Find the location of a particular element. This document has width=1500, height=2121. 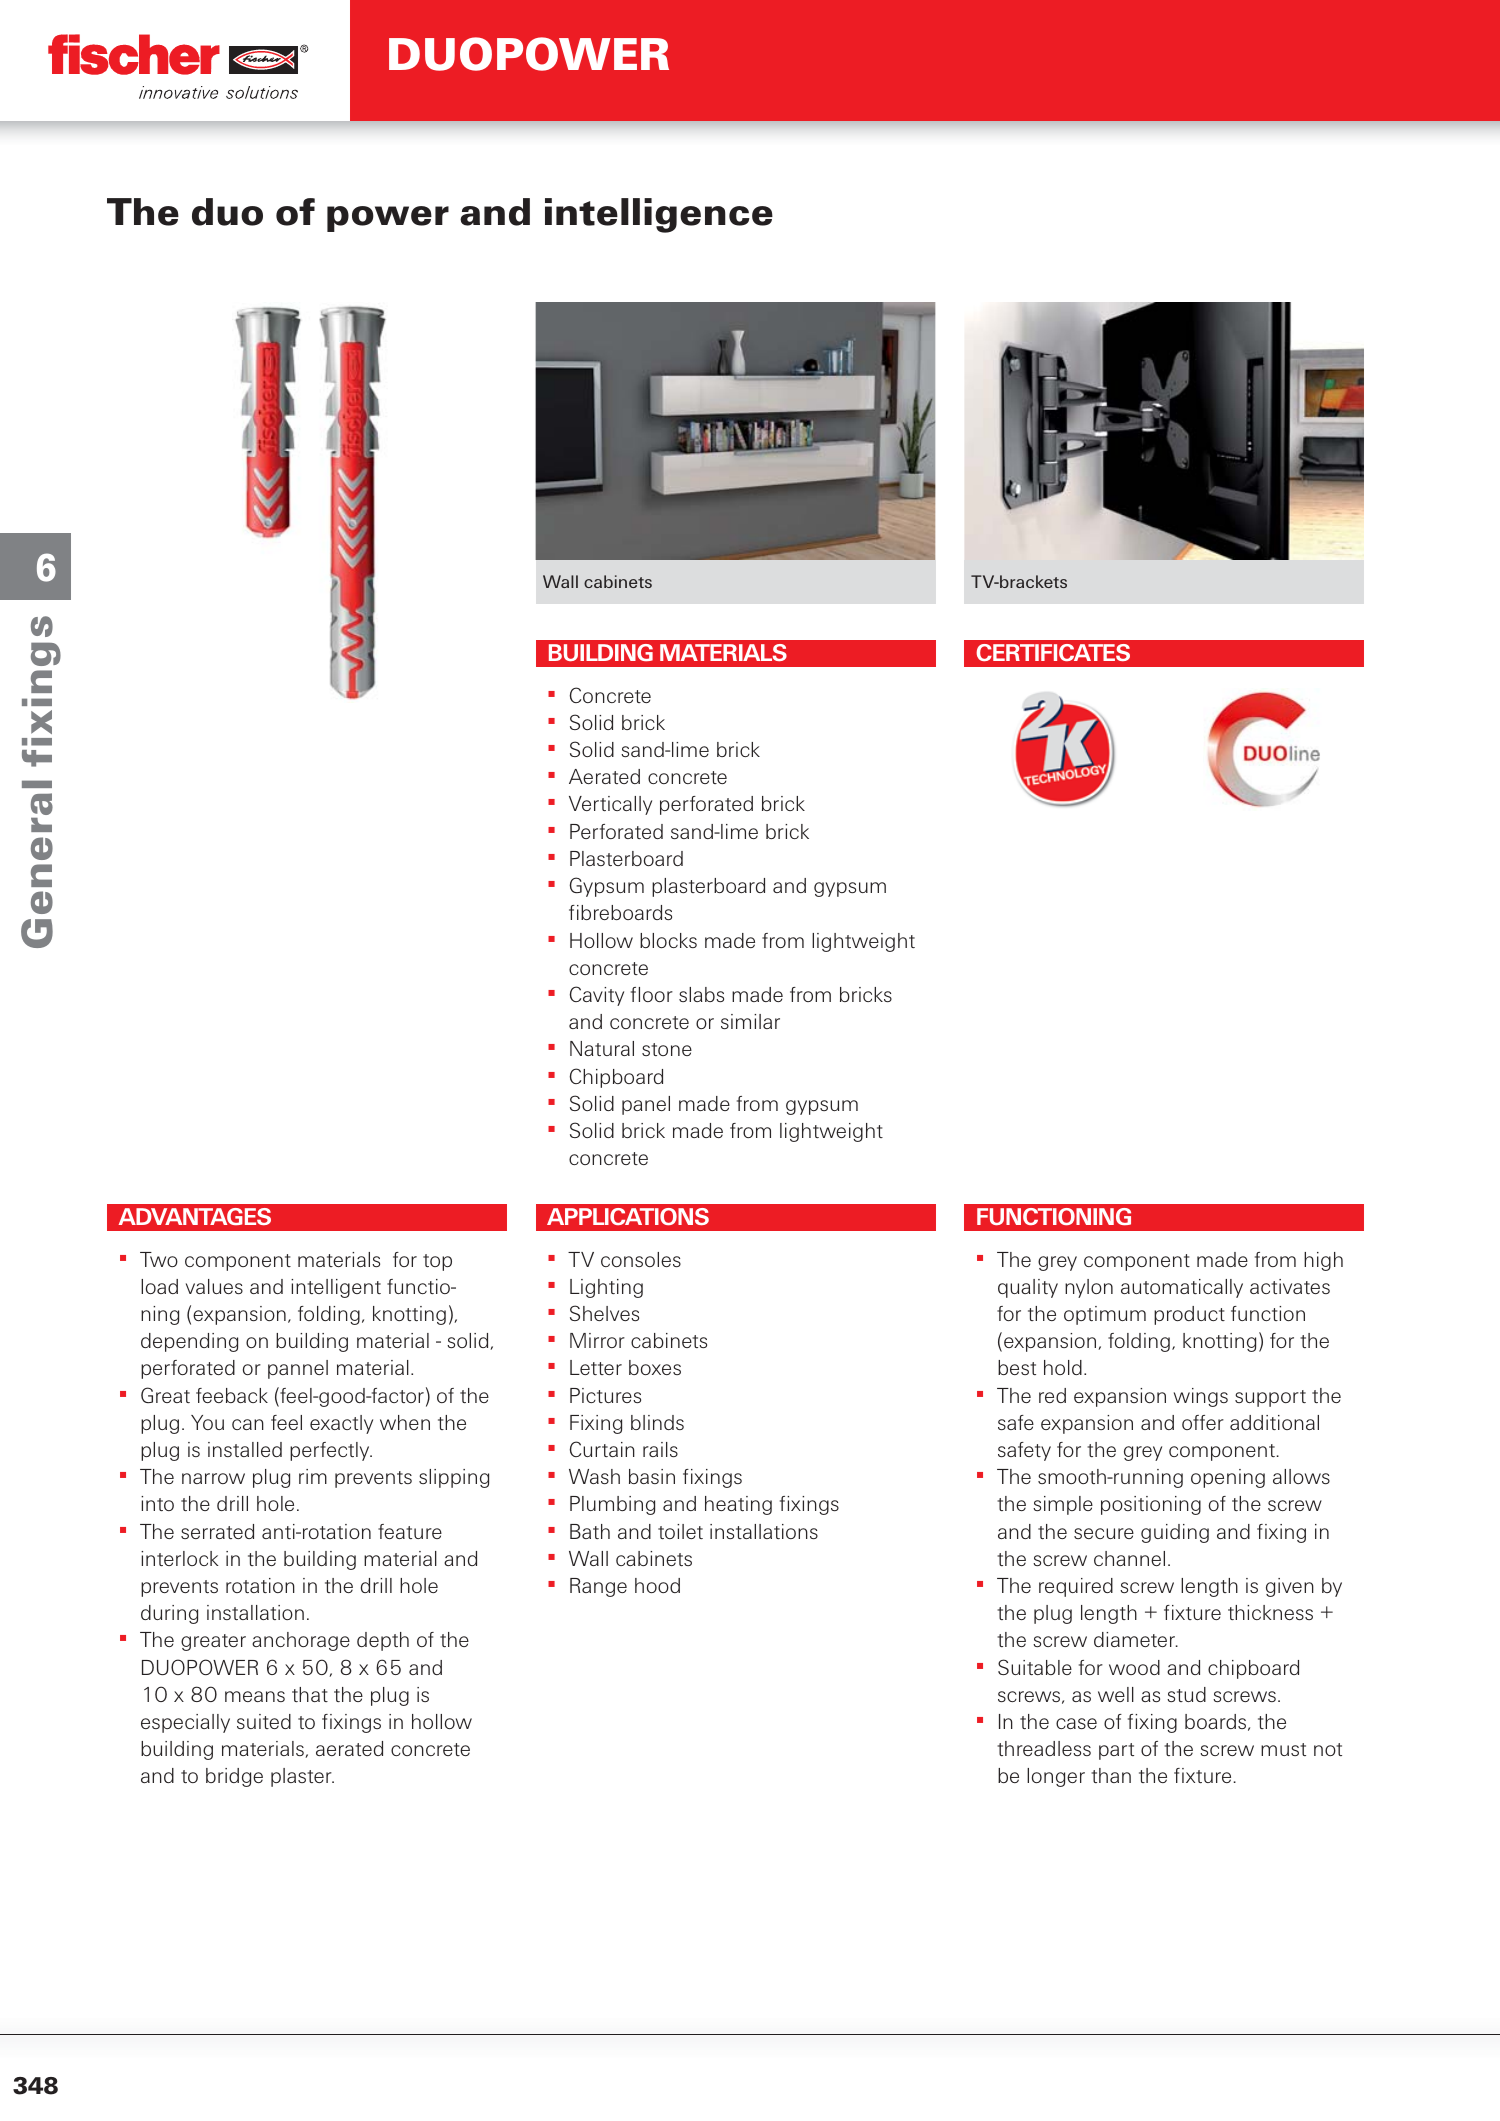

slabs is located at coordinates (701, 994).
